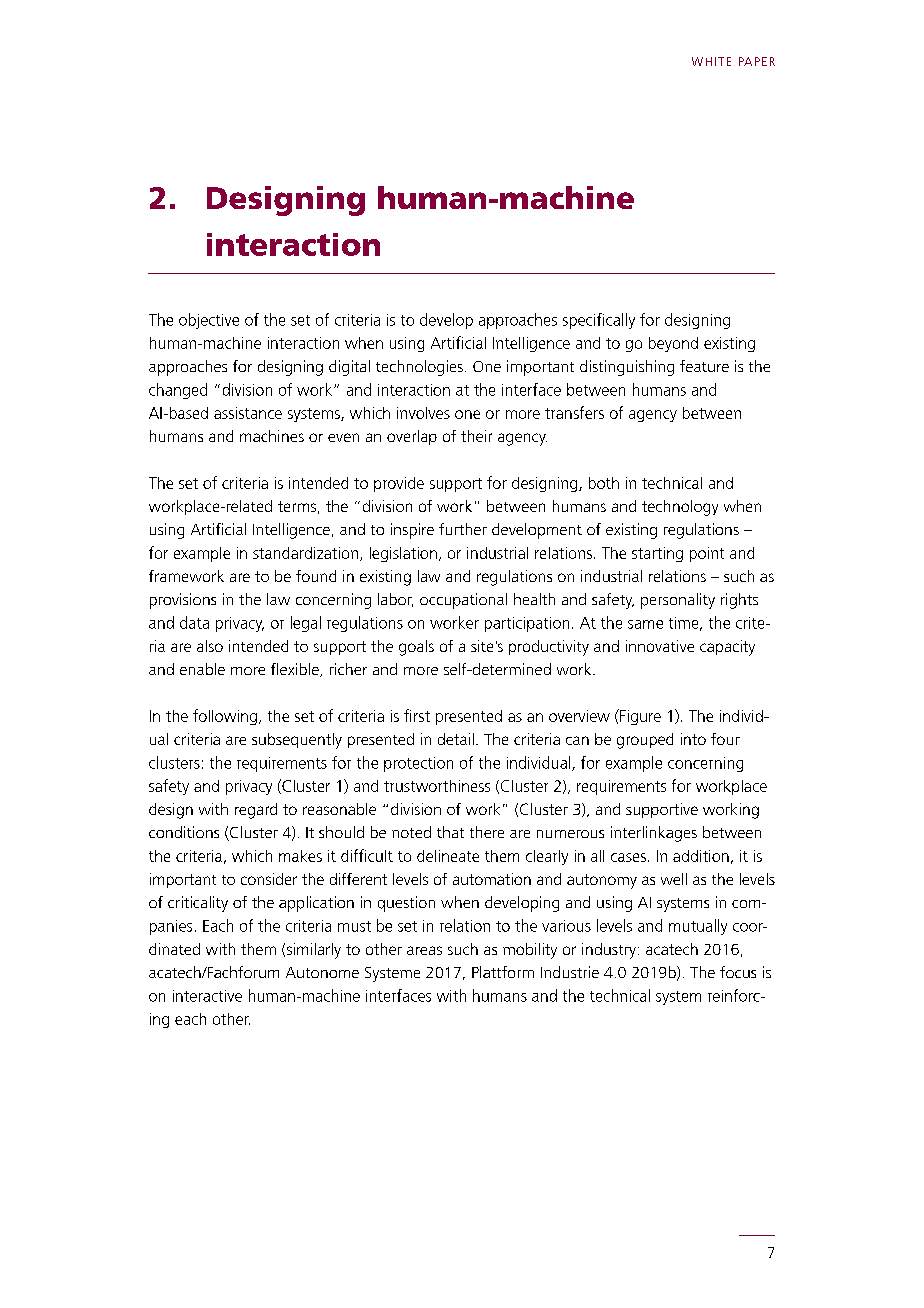 This document has height=1308, width=924. What do you see at coordinates (673, 344) in the document?
I see `beyond` at bounding box center [673, 344].
